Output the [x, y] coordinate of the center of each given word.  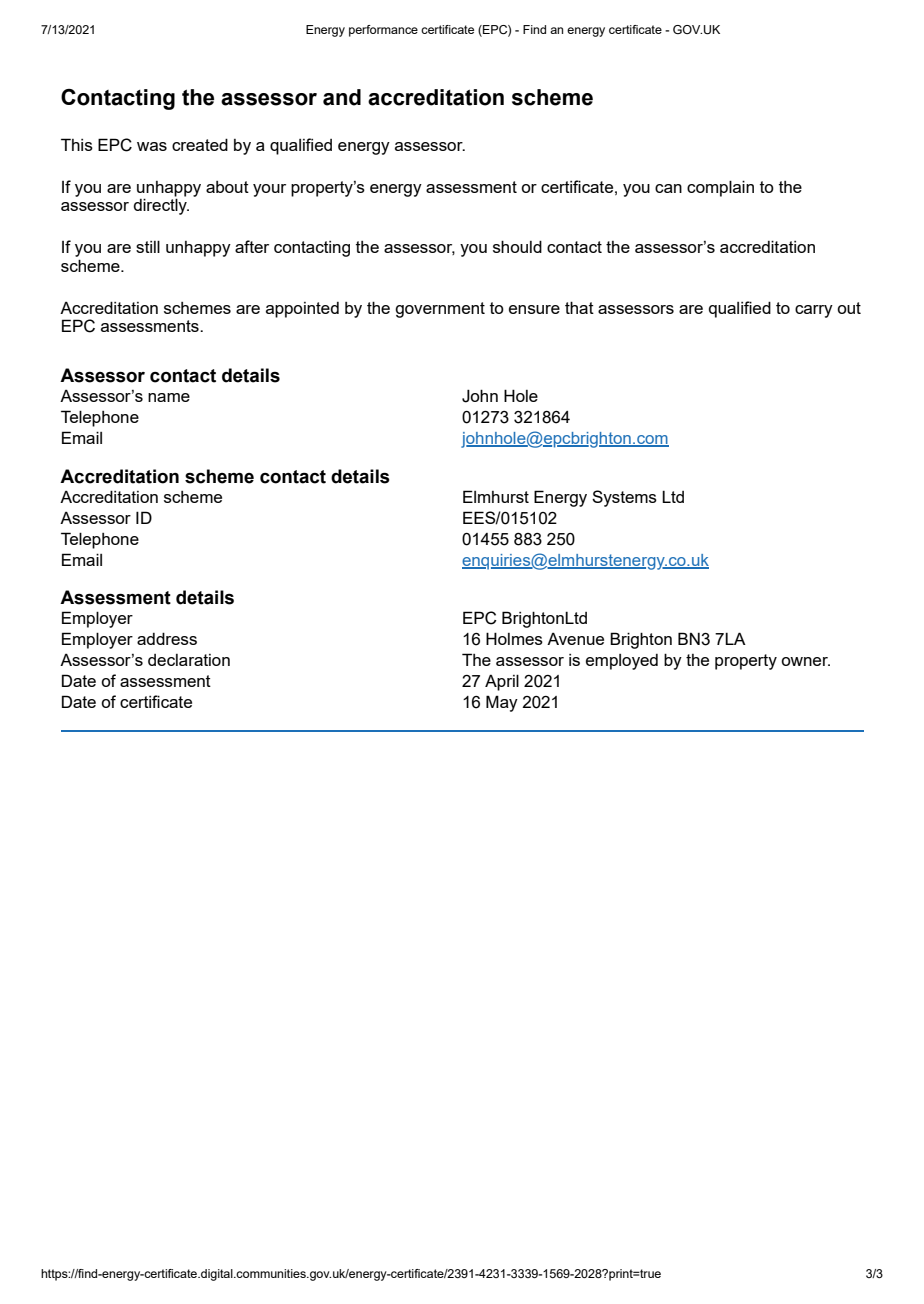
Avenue [575, 638]
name [169, 397]
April [502, 682]
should [517, 246]
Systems [624, 498]
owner [805, 661]
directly [161, 205]
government [440, 310]
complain [720, 188]
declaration [189, 660]
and [342, 97]
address [167, 638]
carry [814, 311]
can [668, 188]
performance [383, 31]
